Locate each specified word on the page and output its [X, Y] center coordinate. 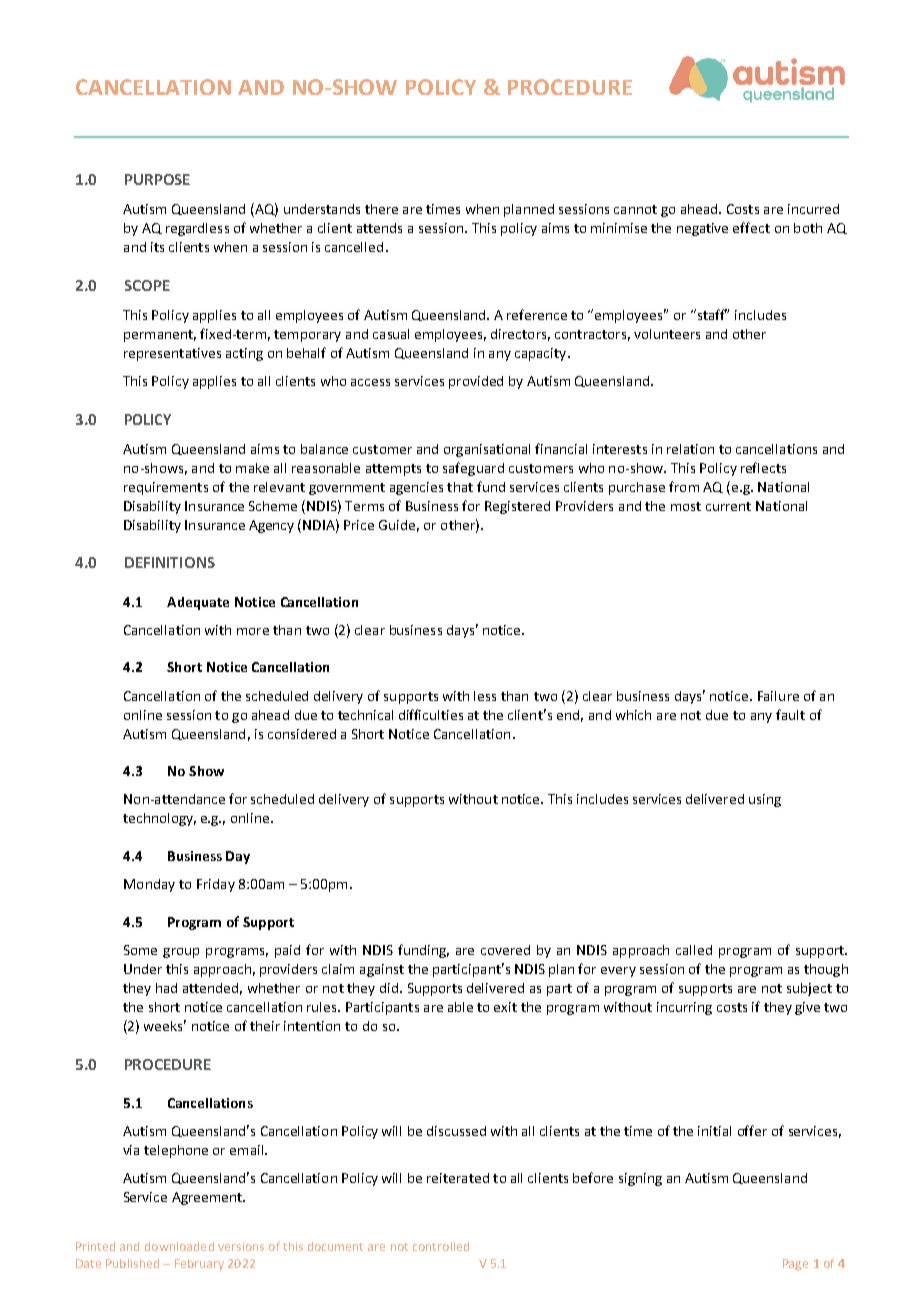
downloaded [179, 1246]
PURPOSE [157, 179]
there [381, 209]
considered [302, 734]
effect [751, 227]
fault [790, 714]
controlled [441, 1246]
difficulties [431, 714]
